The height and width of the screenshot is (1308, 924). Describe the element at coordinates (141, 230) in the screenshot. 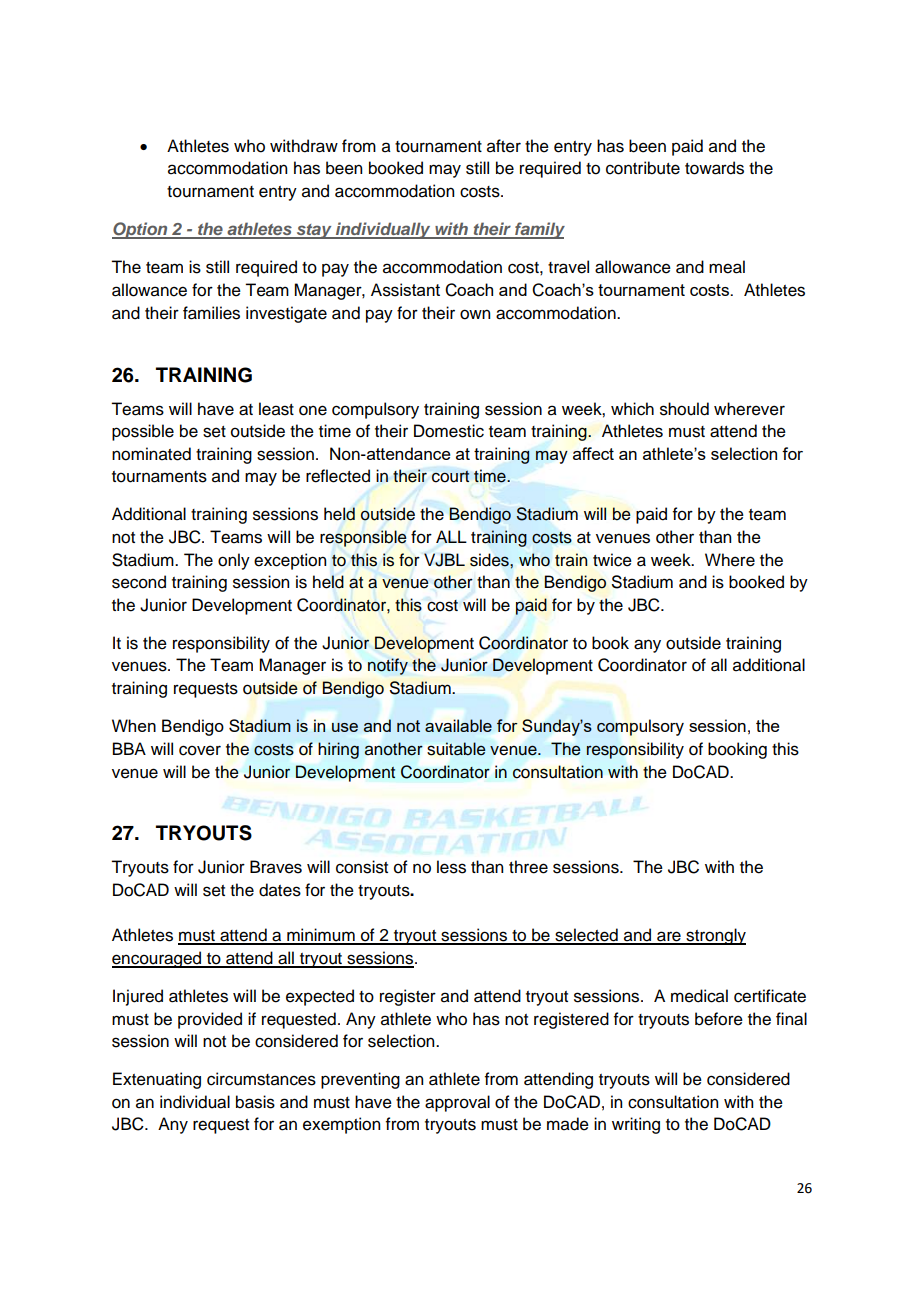

I see `Option` at that location.
